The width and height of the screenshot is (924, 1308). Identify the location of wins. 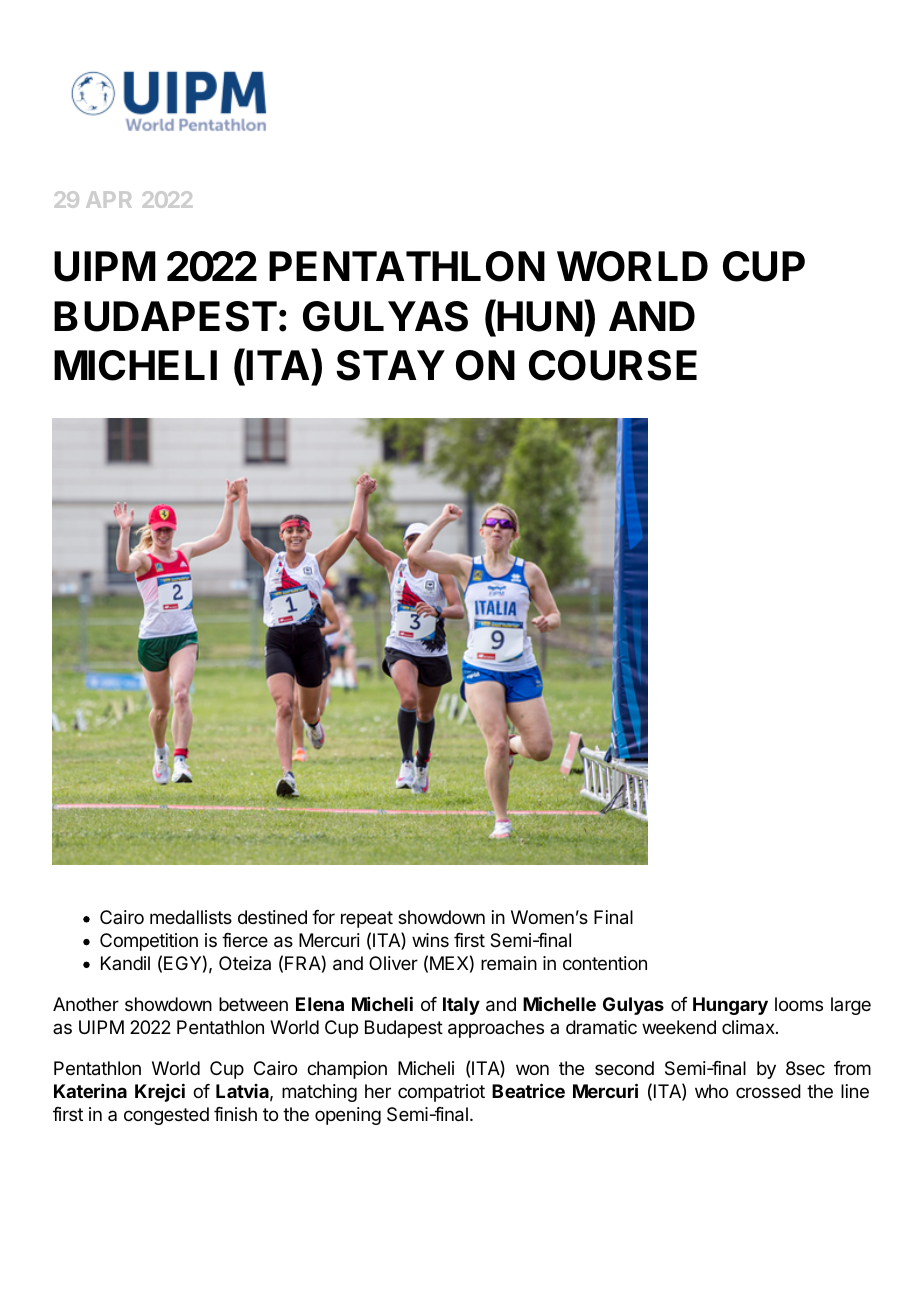
(430, 940).
